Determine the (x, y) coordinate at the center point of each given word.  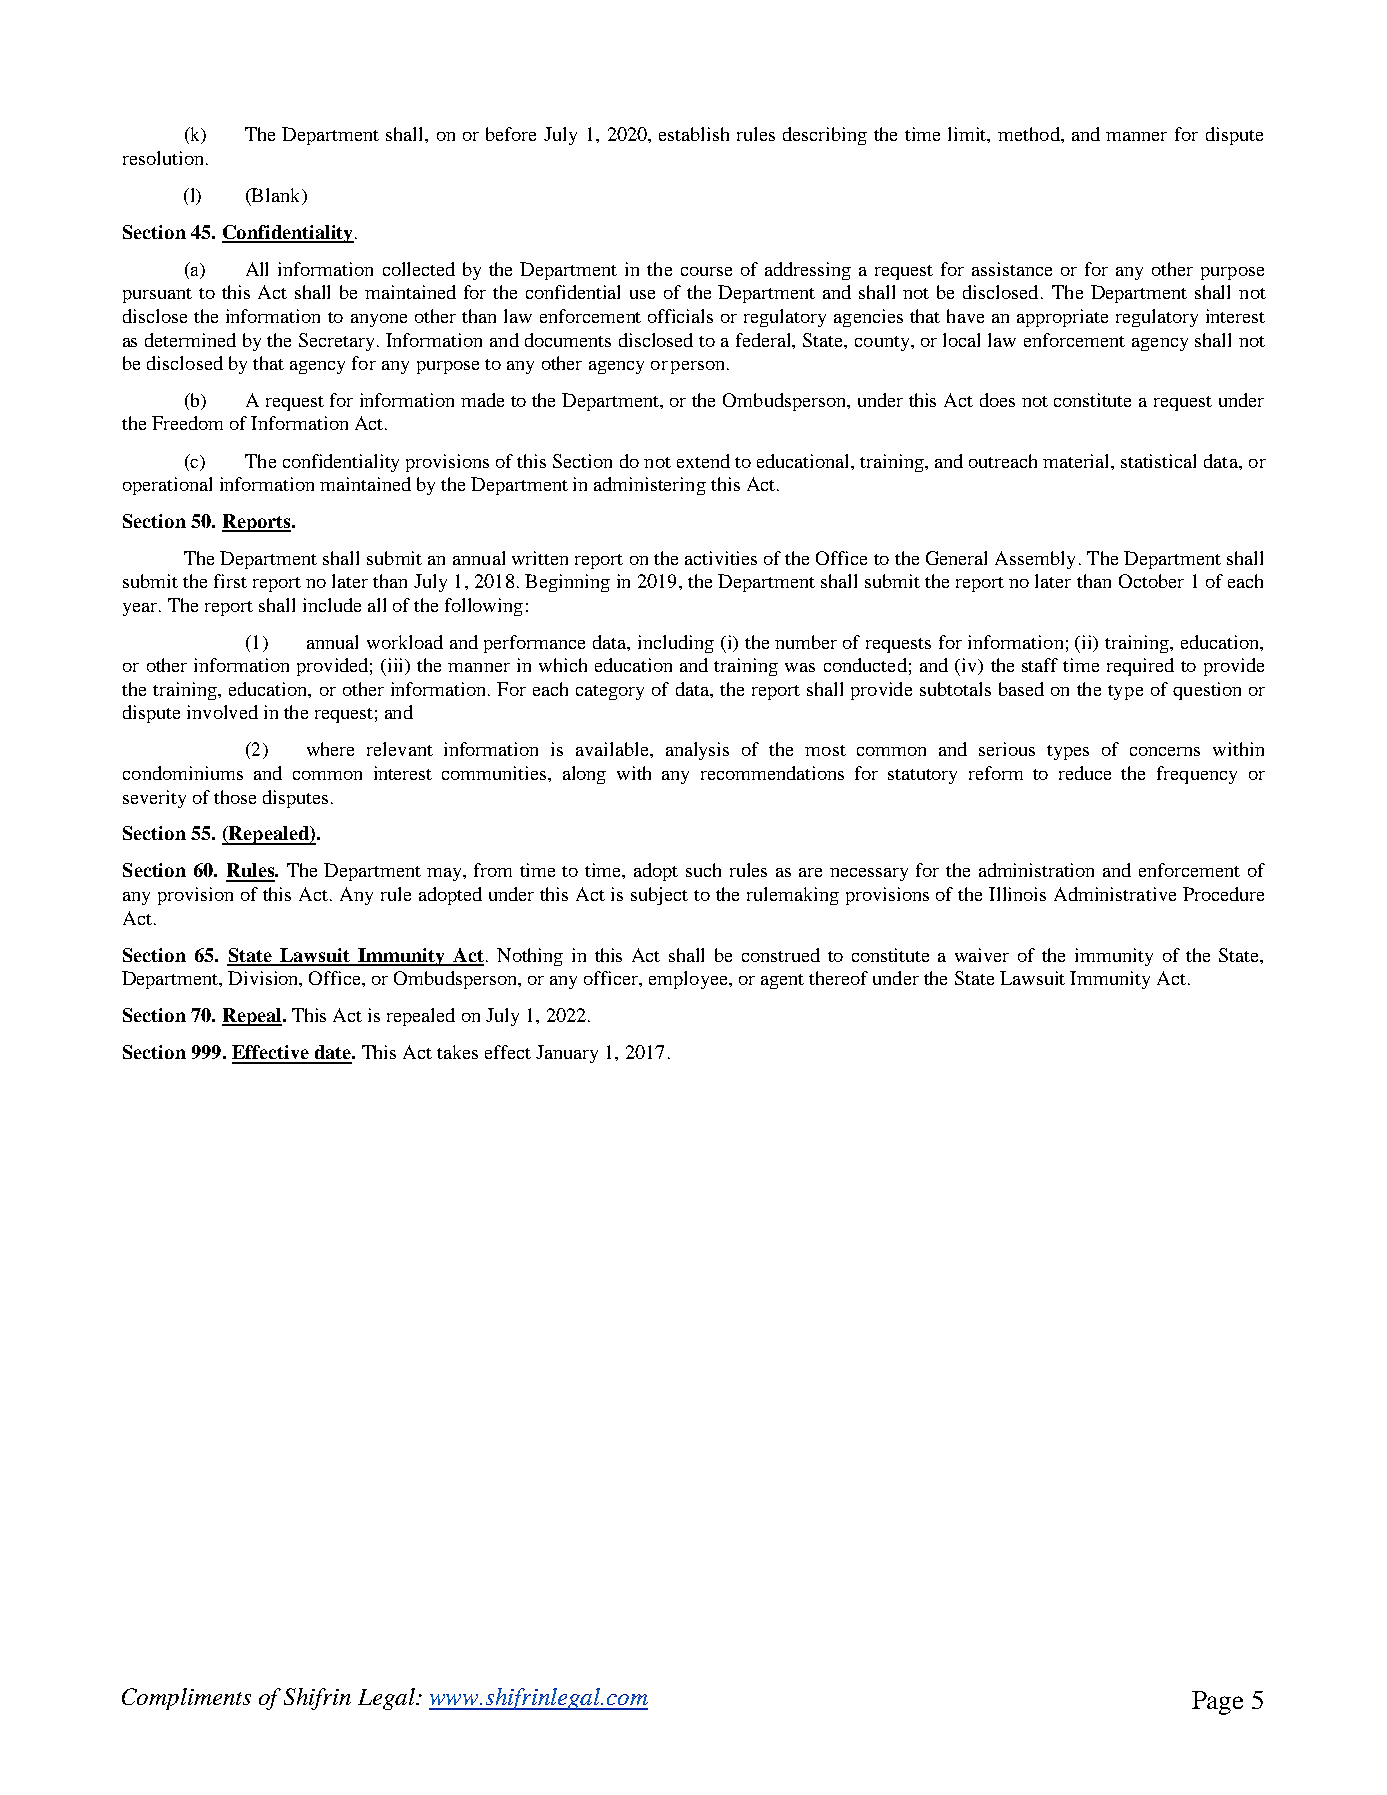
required (1140, 667)
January (567, 1054)
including (676, 644)
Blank (276, 196)
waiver (982, 955)
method (1030, 134)
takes (457, 1052)
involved (222, 712)
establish (694, 134)
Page (1217, 1703)
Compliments (186, 1699)
